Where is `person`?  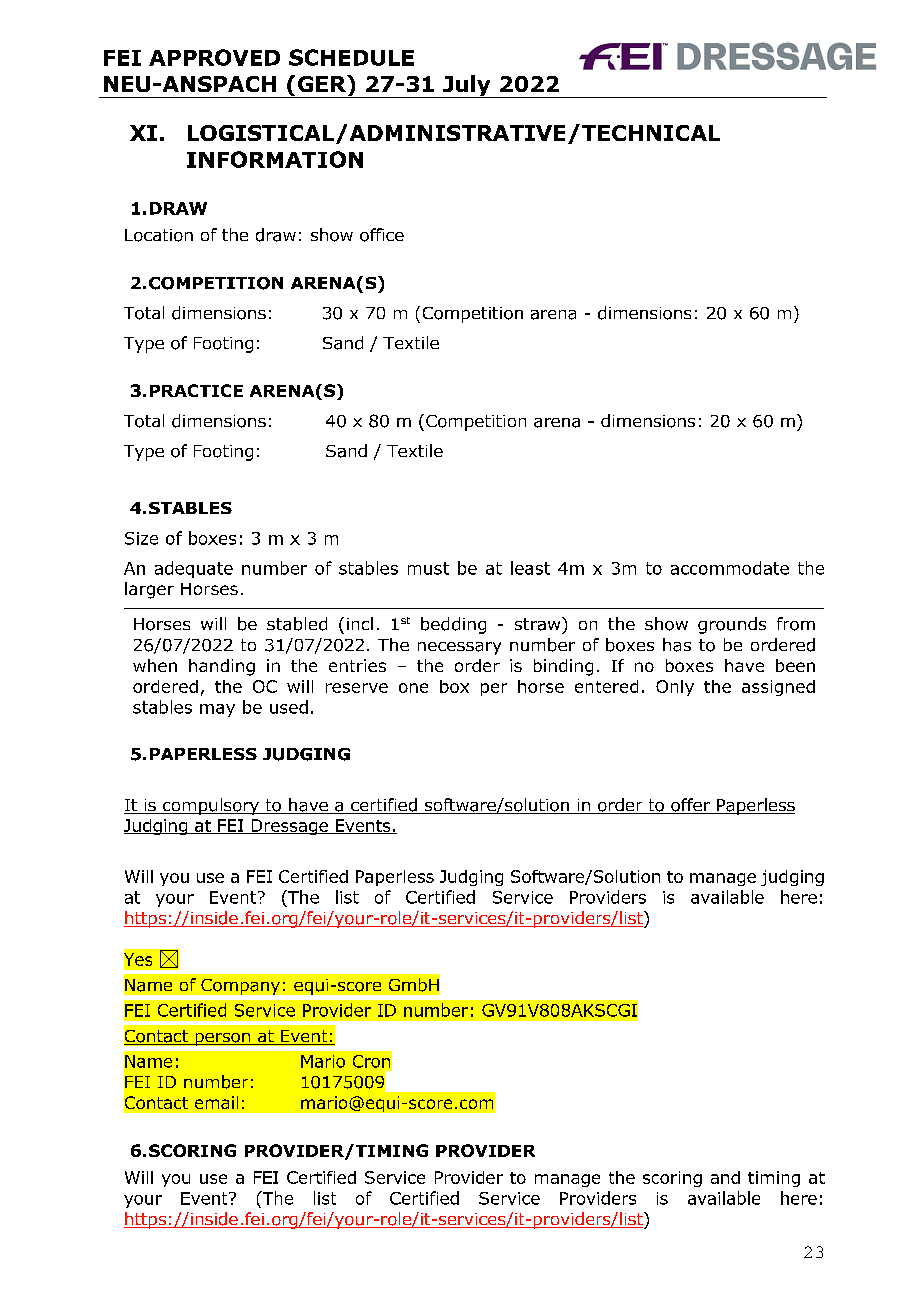 person is located at coordinates (223, 1039).
